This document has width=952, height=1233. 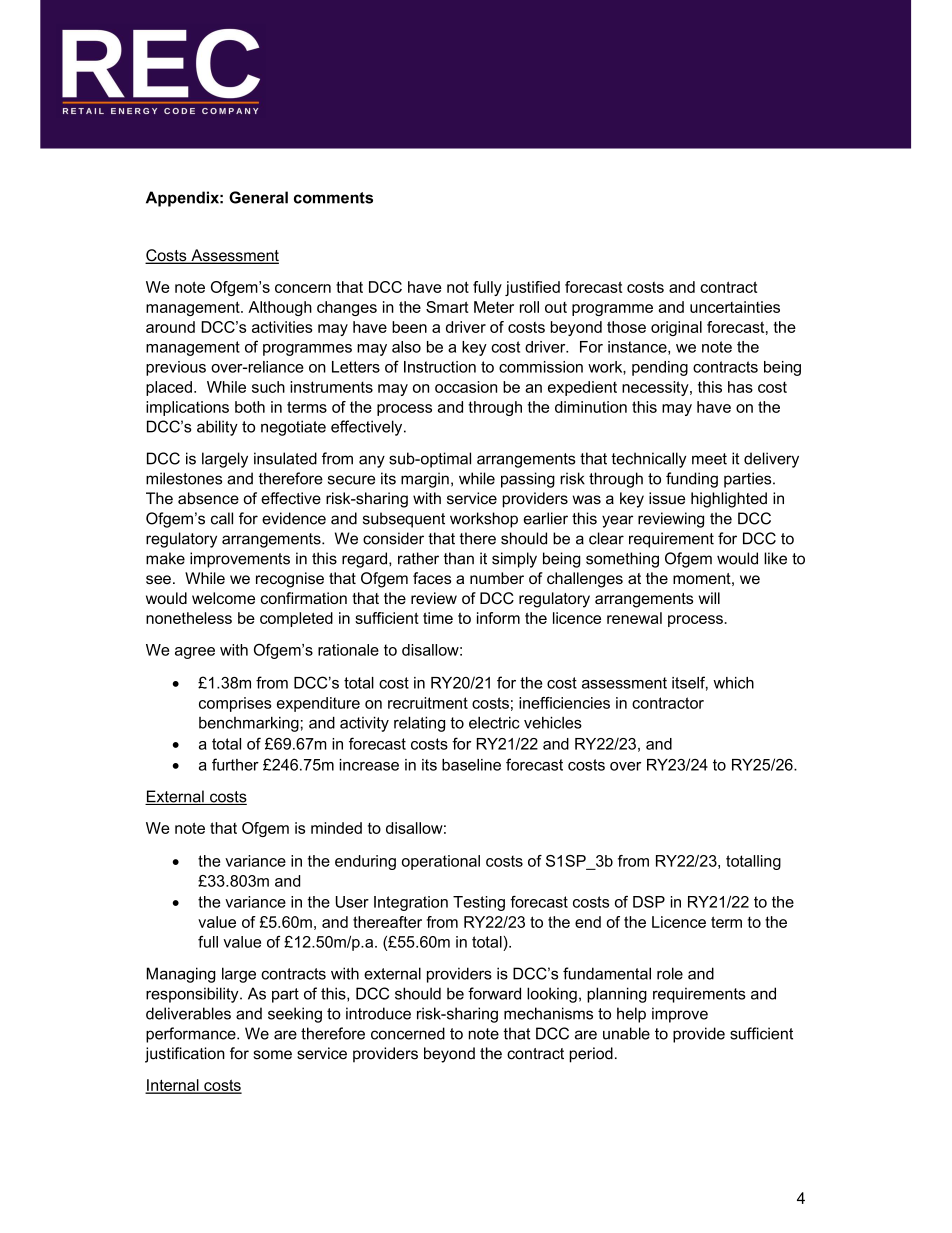 I want to click on inform, so click(x=498, y=618).
